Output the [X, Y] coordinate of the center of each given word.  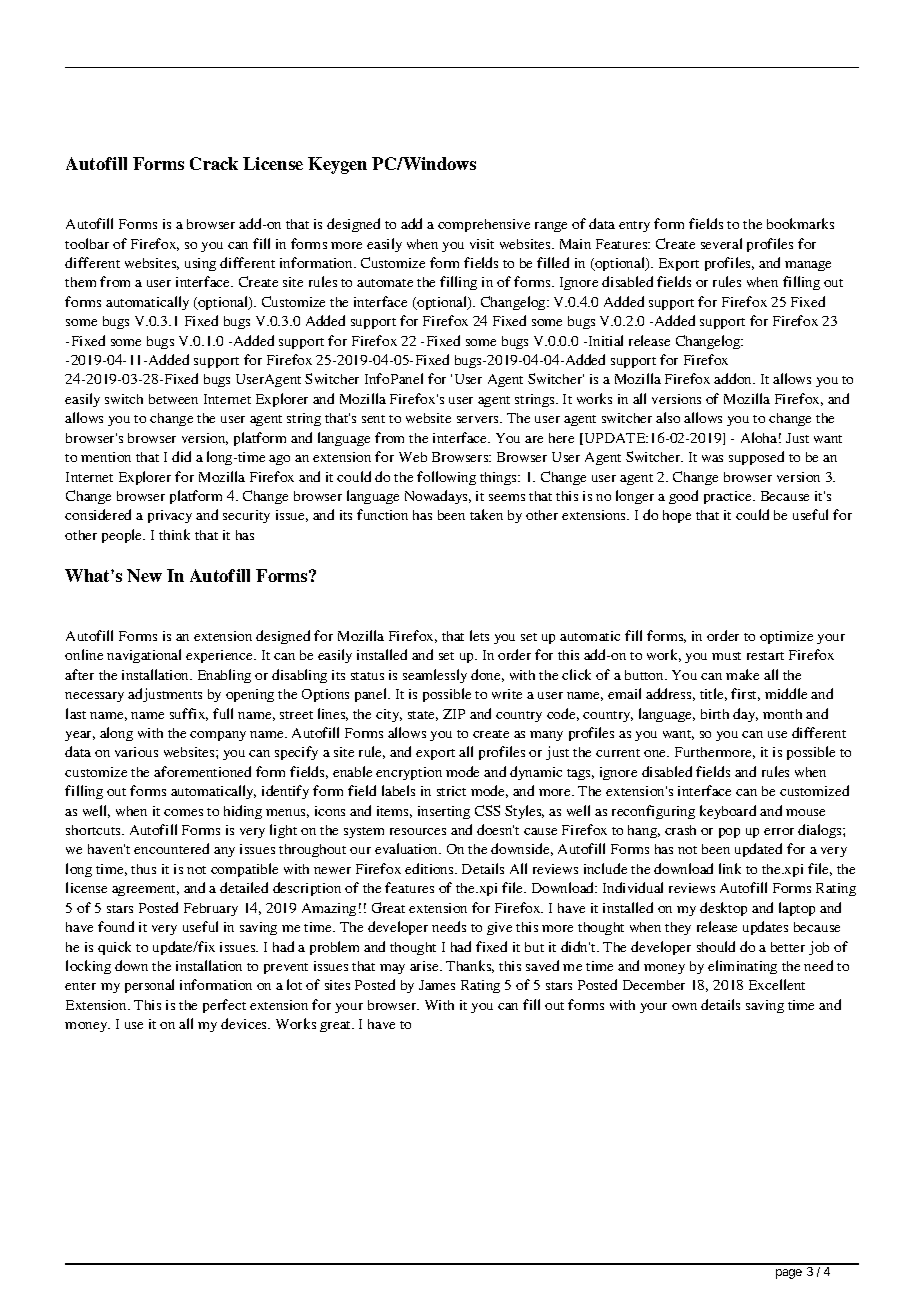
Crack [214, 163]
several [721, 243]
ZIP [454, 714]
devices [245, 1023]
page [789, 1274]
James [437, 985]
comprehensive [484, 225]
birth [715, 714]
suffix [189, 714]
